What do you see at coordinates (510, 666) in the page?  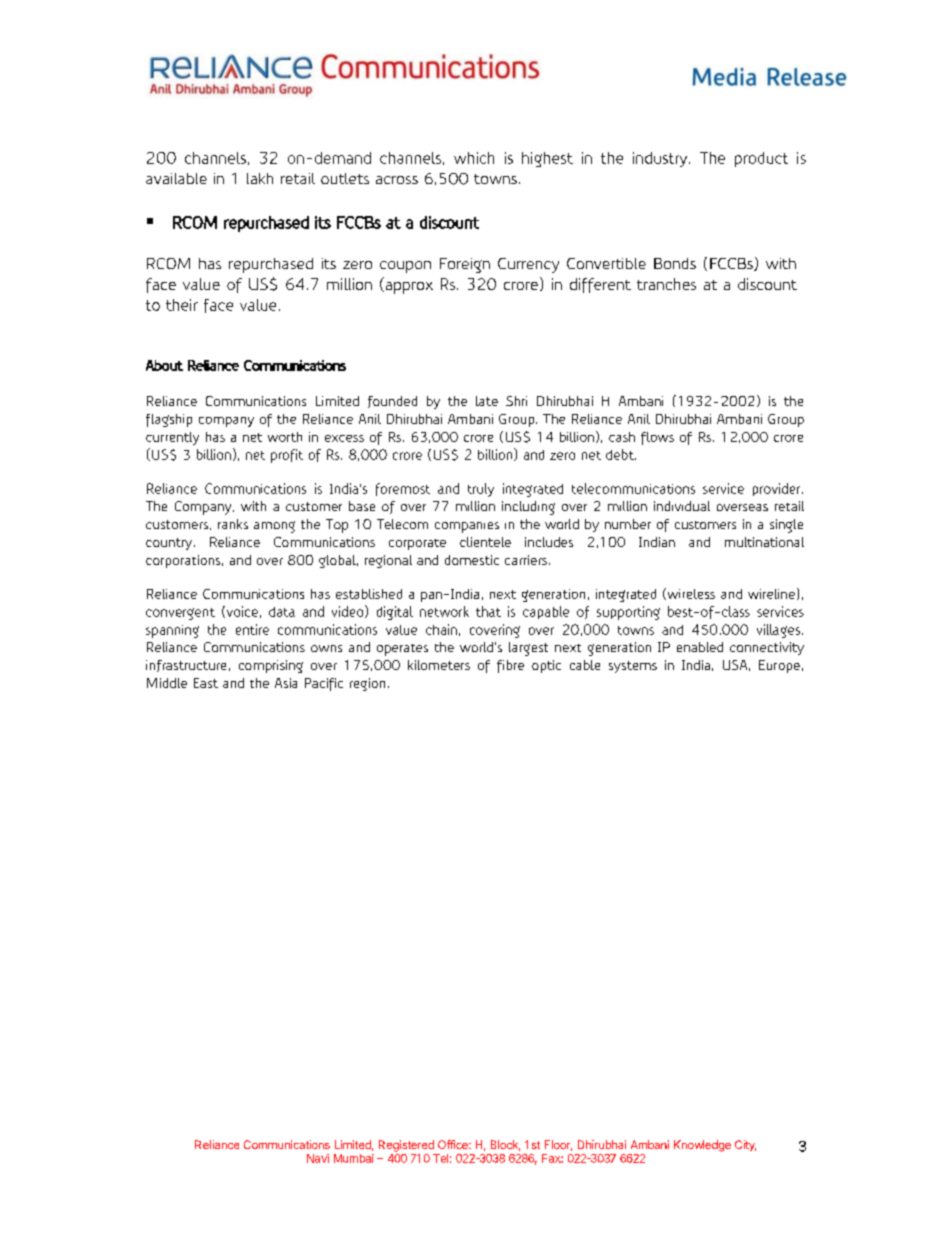 I see `fibre` at bounding box center [510, 666].
